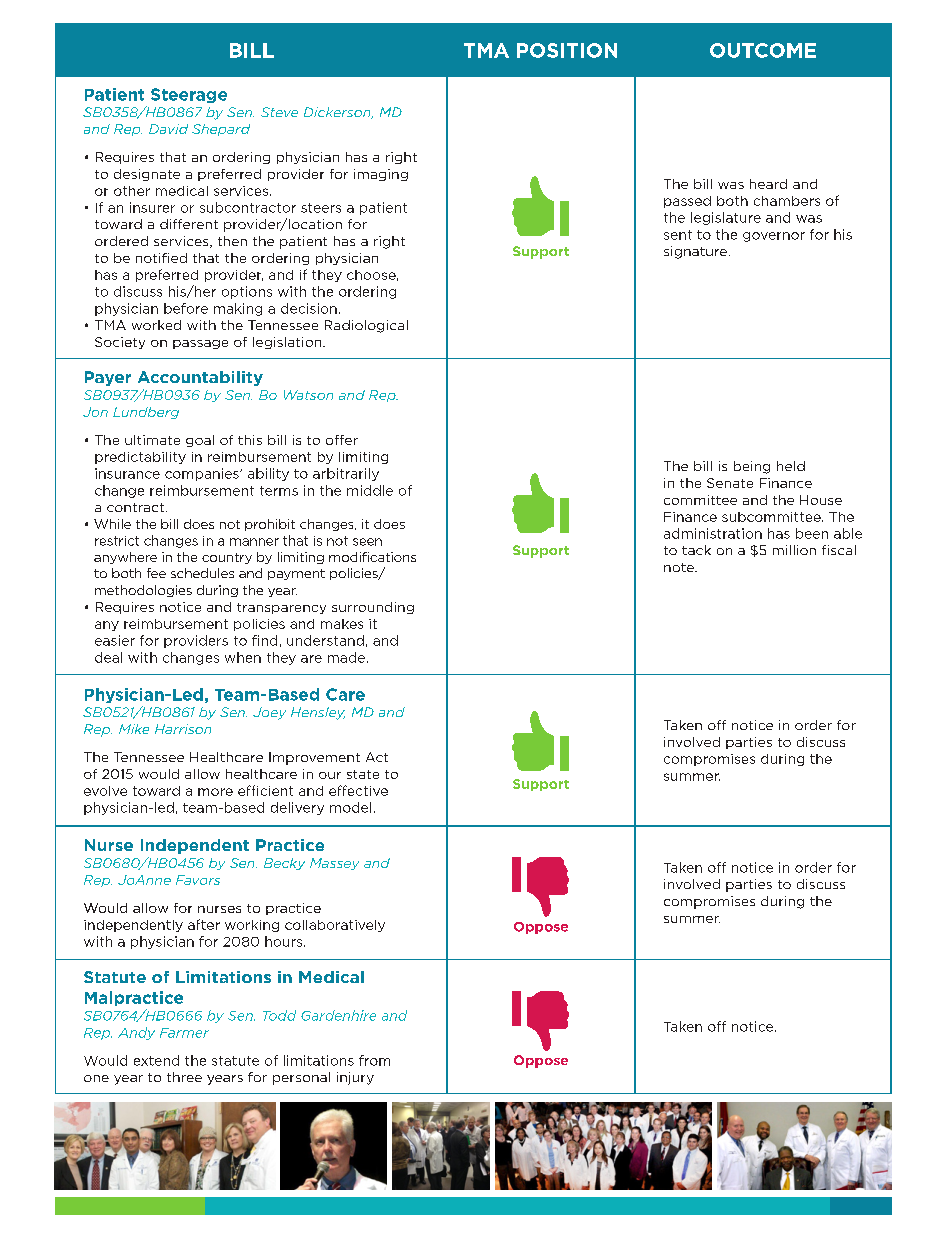 The height and width of the page is (1233, 952). I want to click on POSITION, so click(567, 50).
